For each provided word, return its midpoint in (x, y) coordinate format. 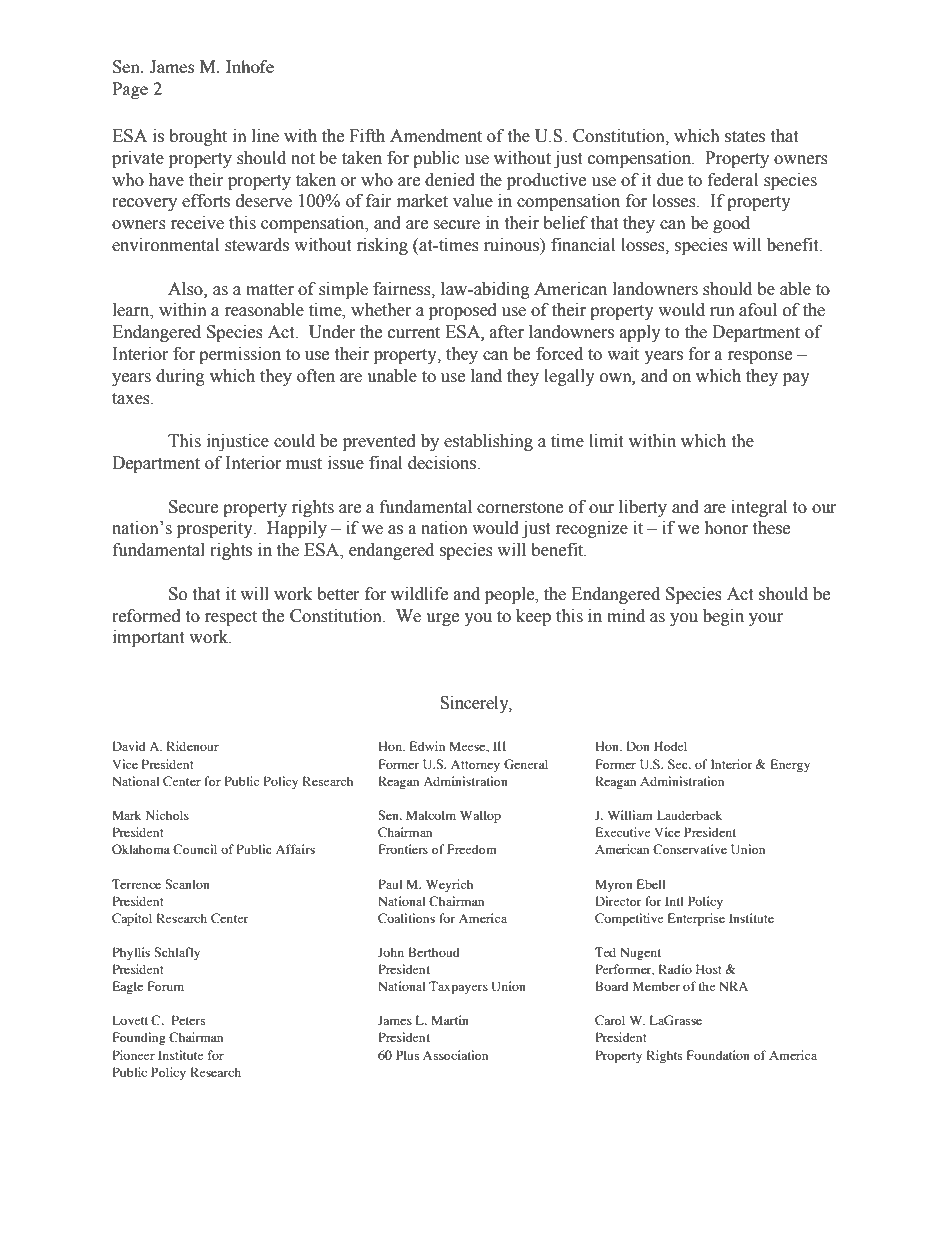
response (760, 357)
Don (638, 746)
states (745, 137)
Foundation (718, 1055)
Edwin (427, 746)
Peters (189, 1020)
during (180, 377)
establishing (488, 442)
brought (198, 137)
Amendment (436, 136)
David (128, 746)
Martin (450, 1020)
